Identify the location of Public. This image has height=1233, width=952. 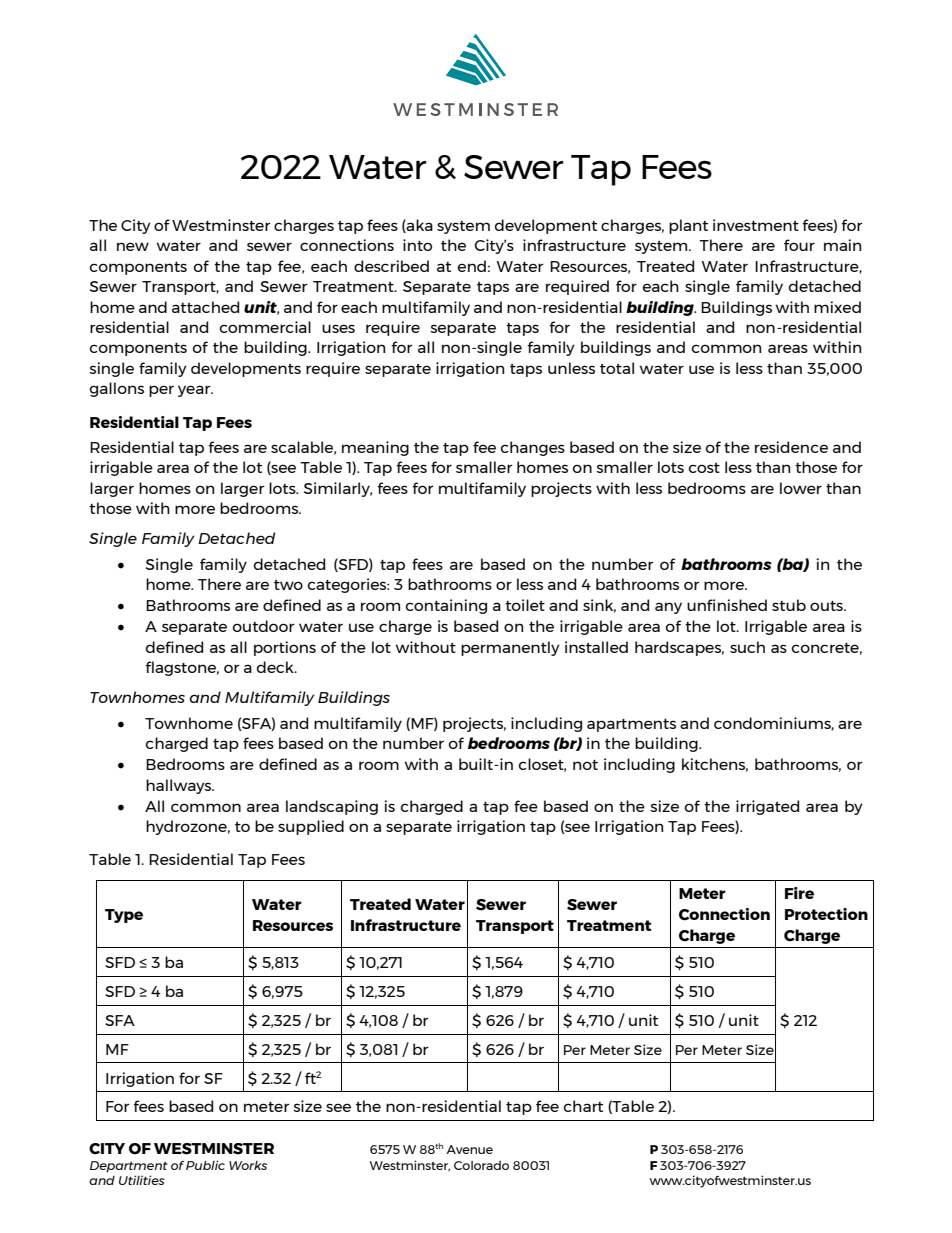
(205, 1165).
